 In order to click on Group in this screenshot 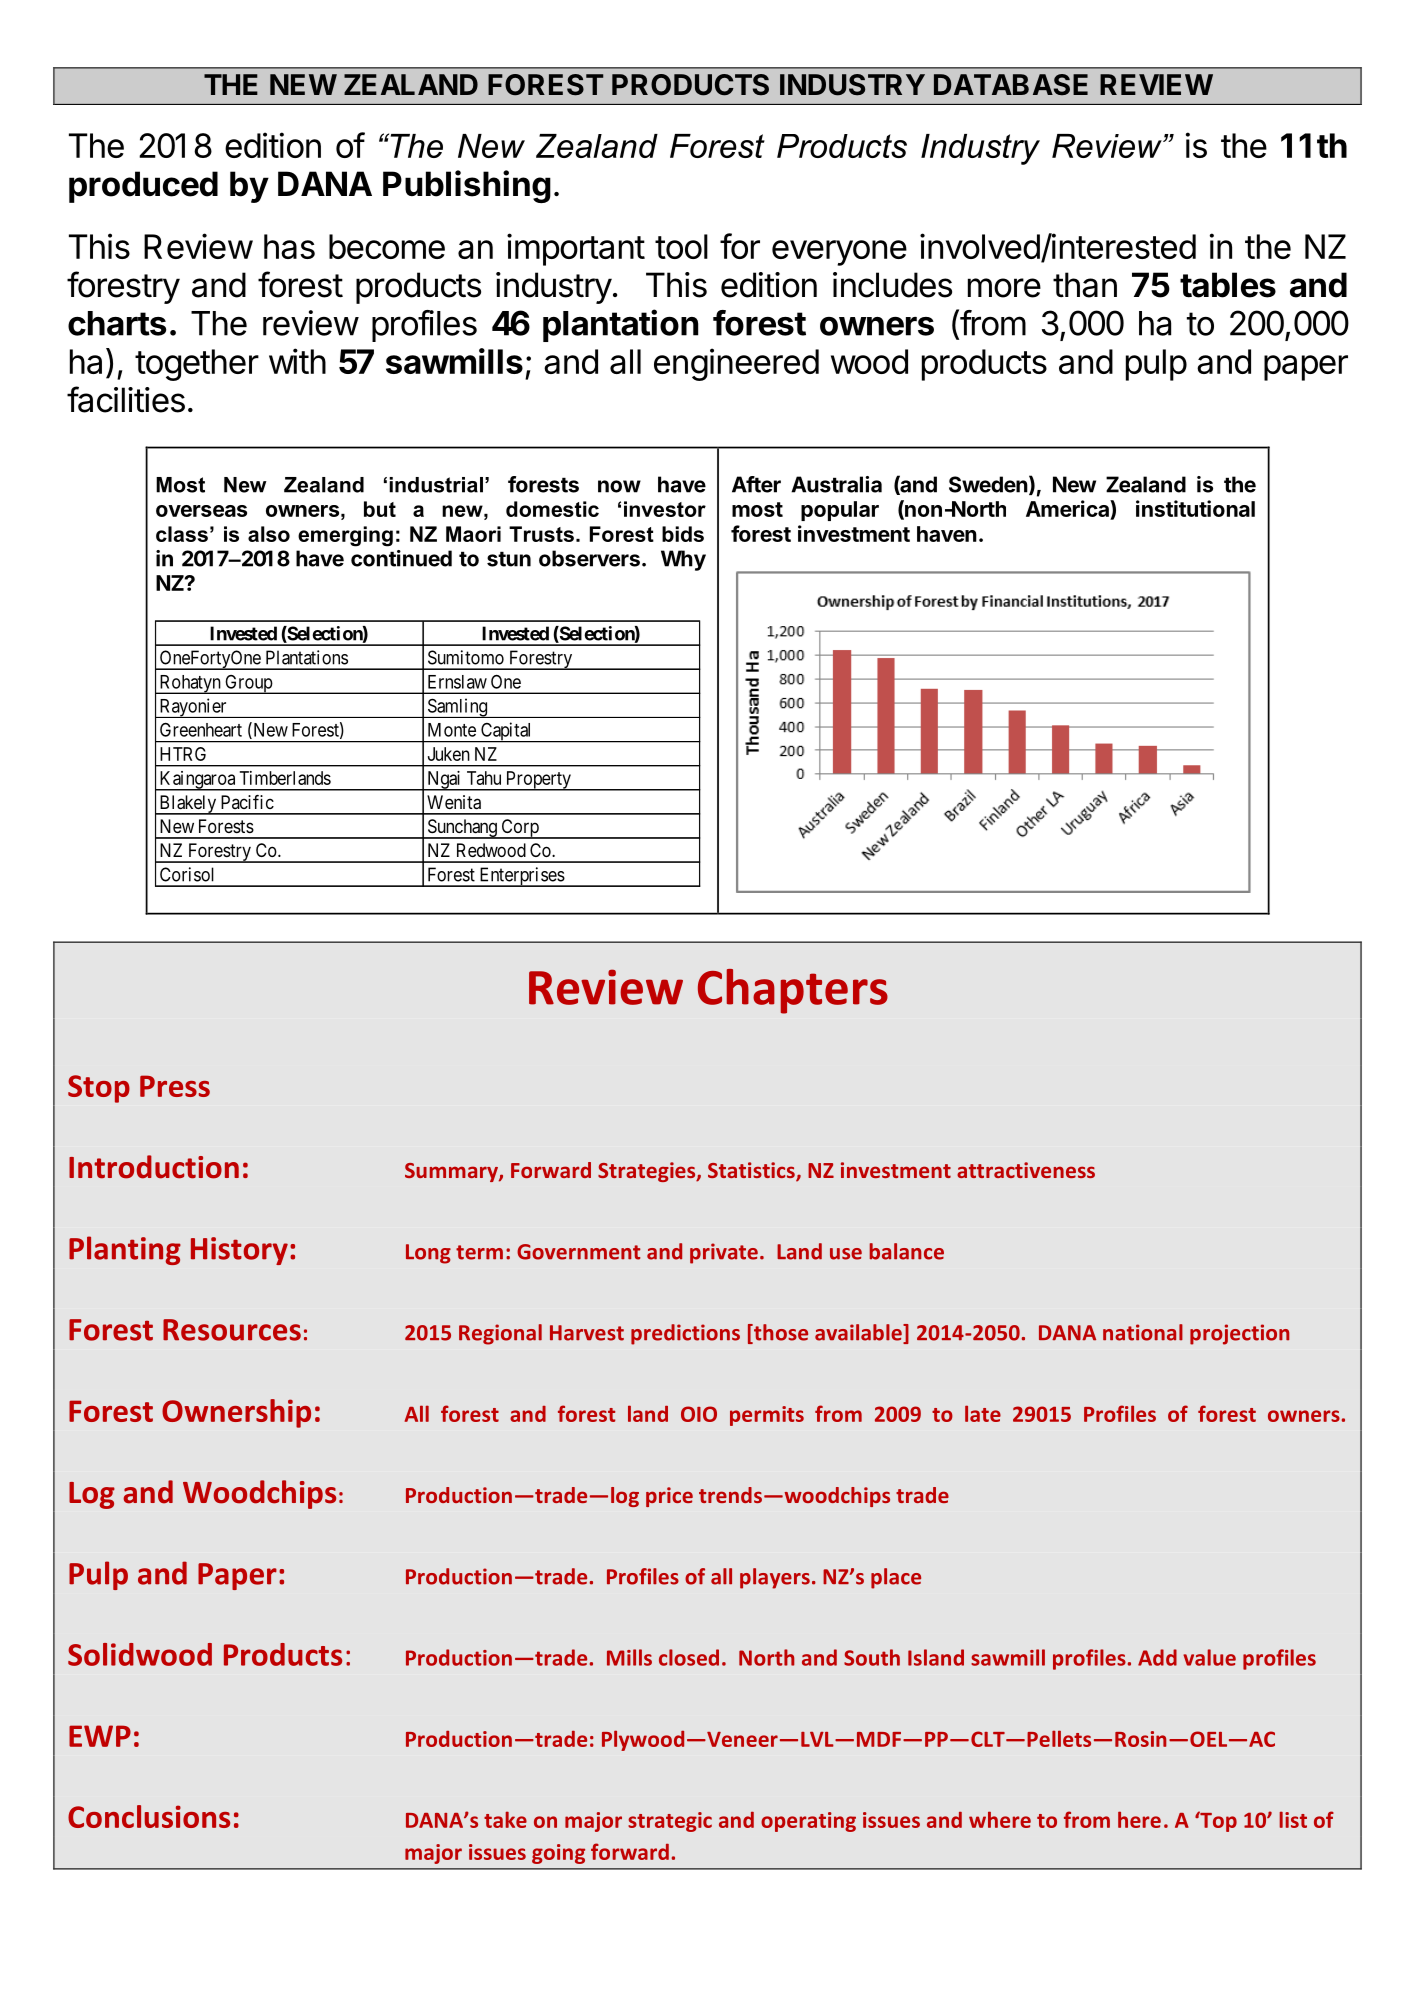, I will do `click(248, 684)`.
